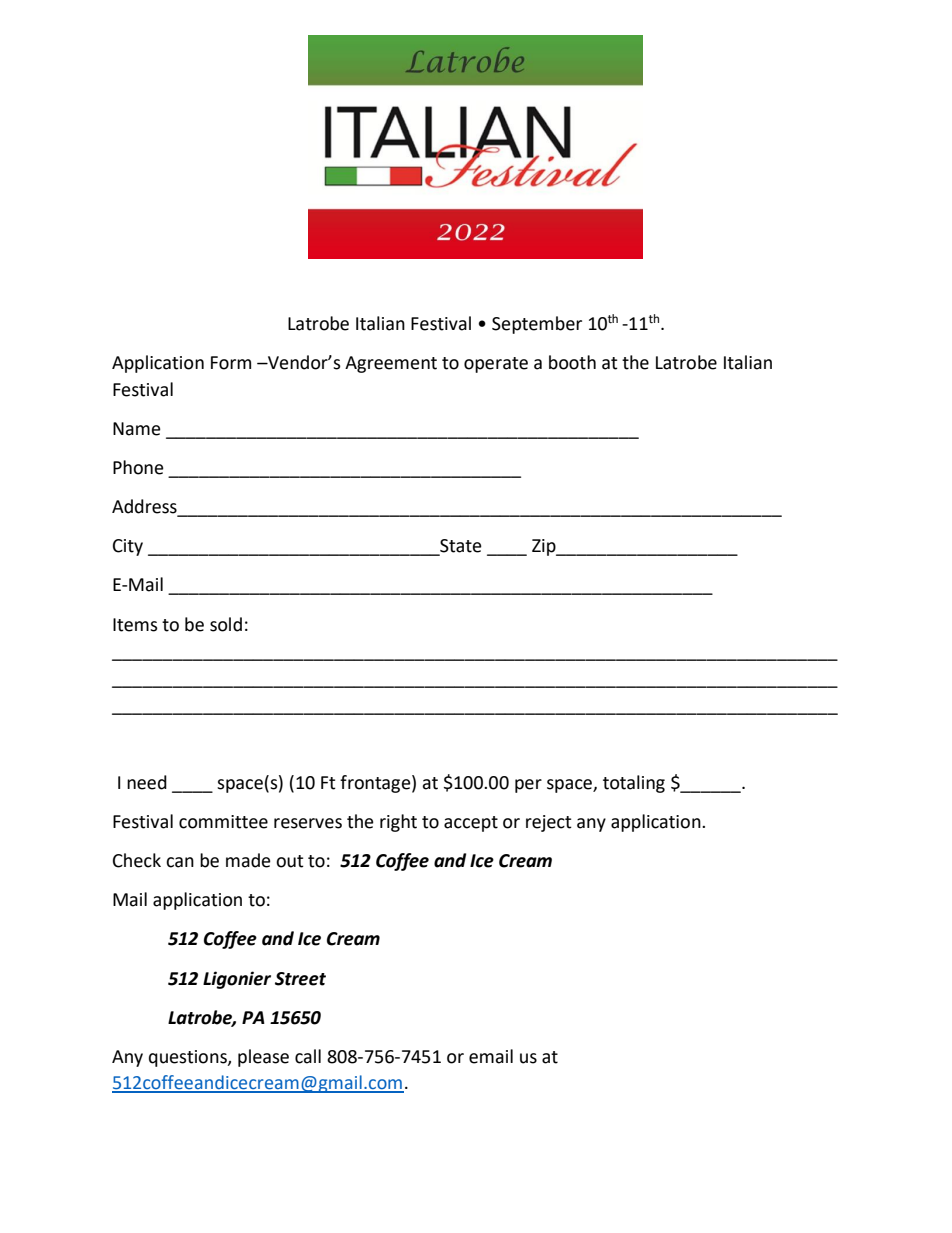 The image size is (952, 1233). Describe the element at coordinates (223, 822) in the image. I see `committee` at that location.
